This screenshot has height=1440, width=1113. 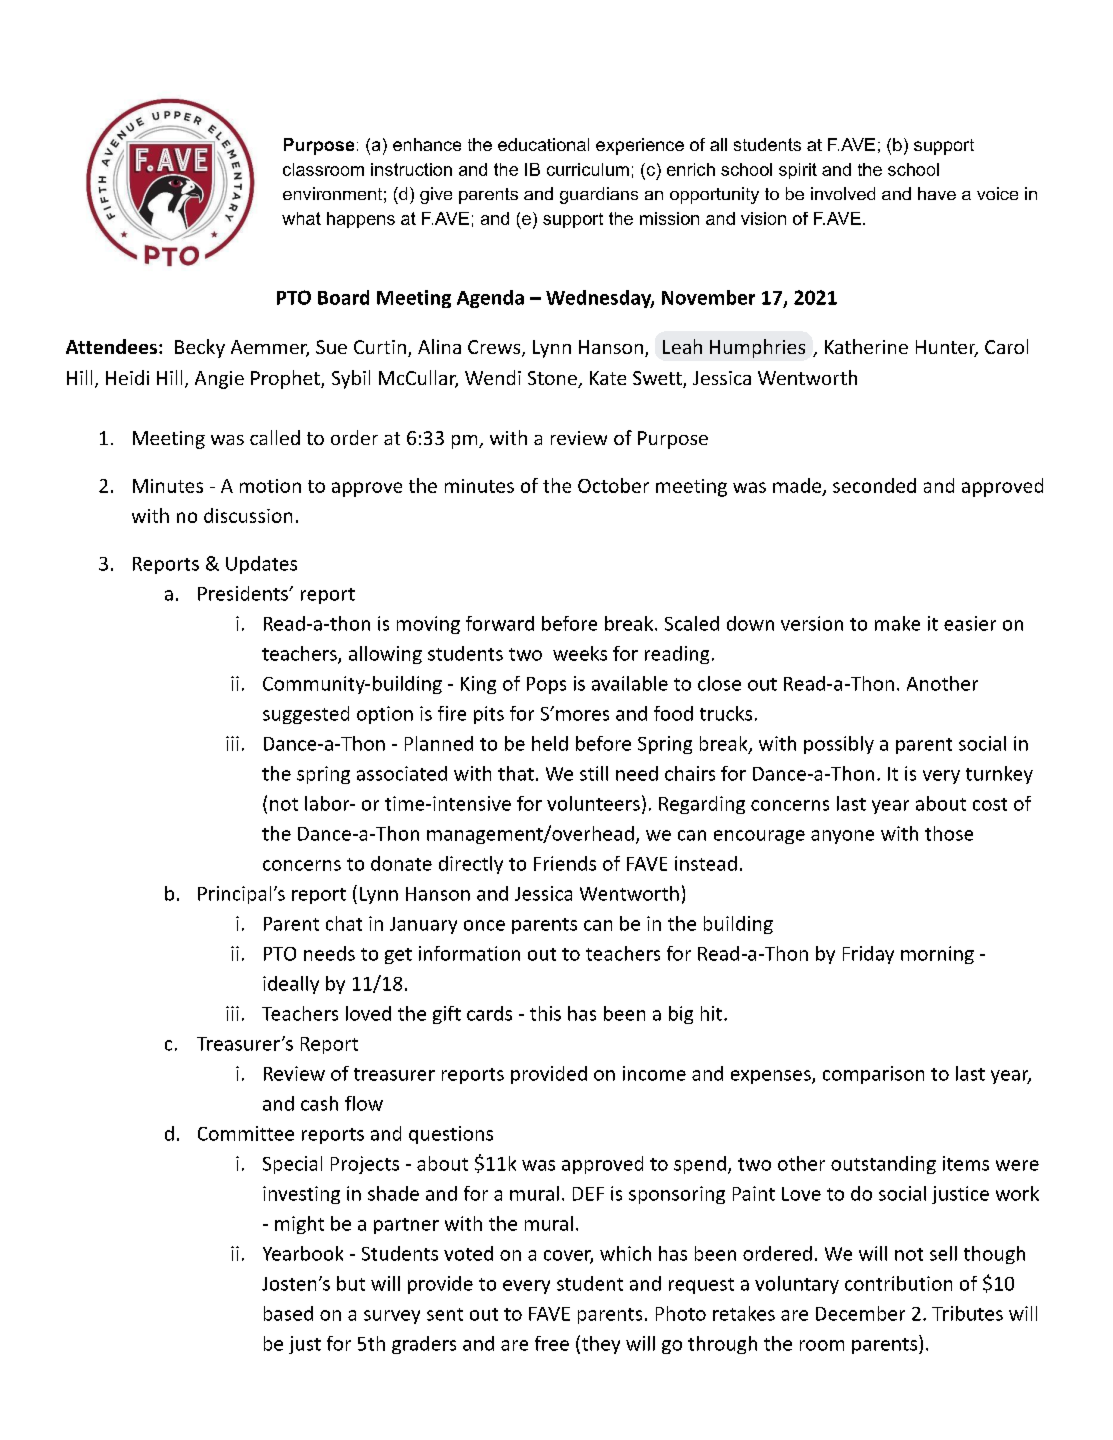 What do you see at coordinates (291, 985) in the screenshot?
I see `ideally` at bounding box center [291, 985].
